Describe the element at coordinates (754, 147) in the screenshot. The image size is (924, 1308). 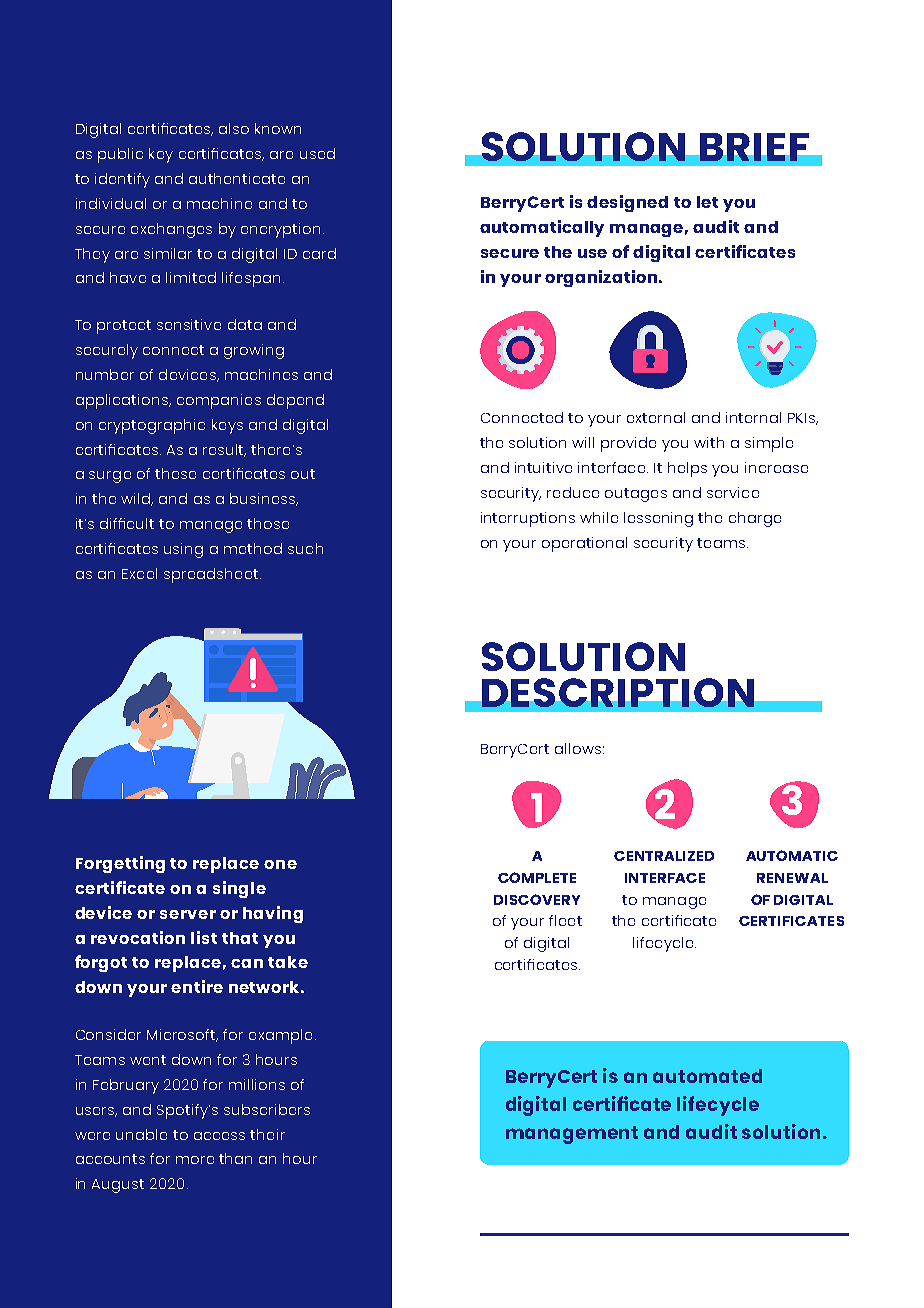
I see `BRIEF` at that location.
